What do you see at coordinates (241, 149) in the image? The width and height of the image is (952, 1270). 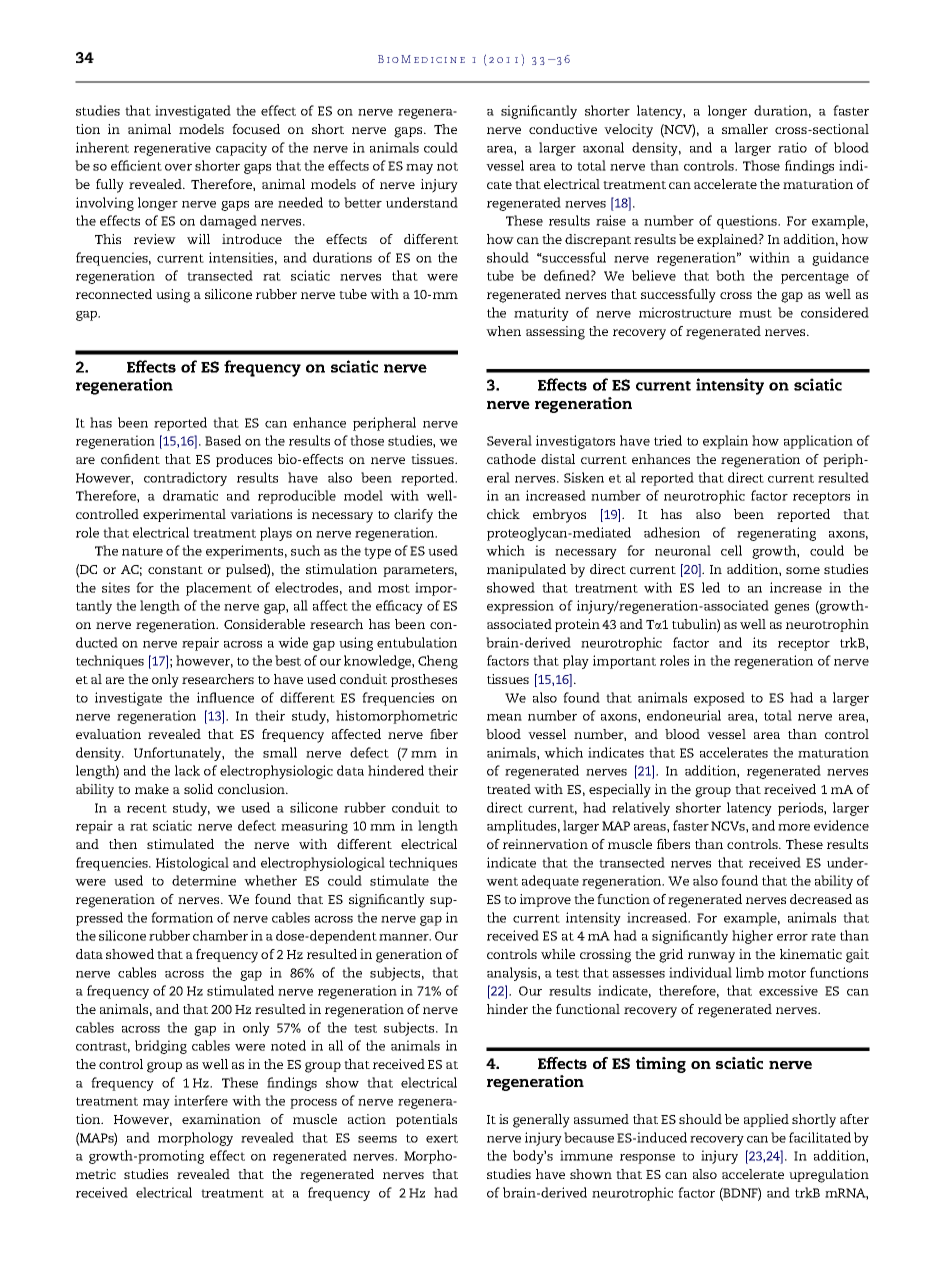 I see `capacity` at bounding box center [241, 149].
